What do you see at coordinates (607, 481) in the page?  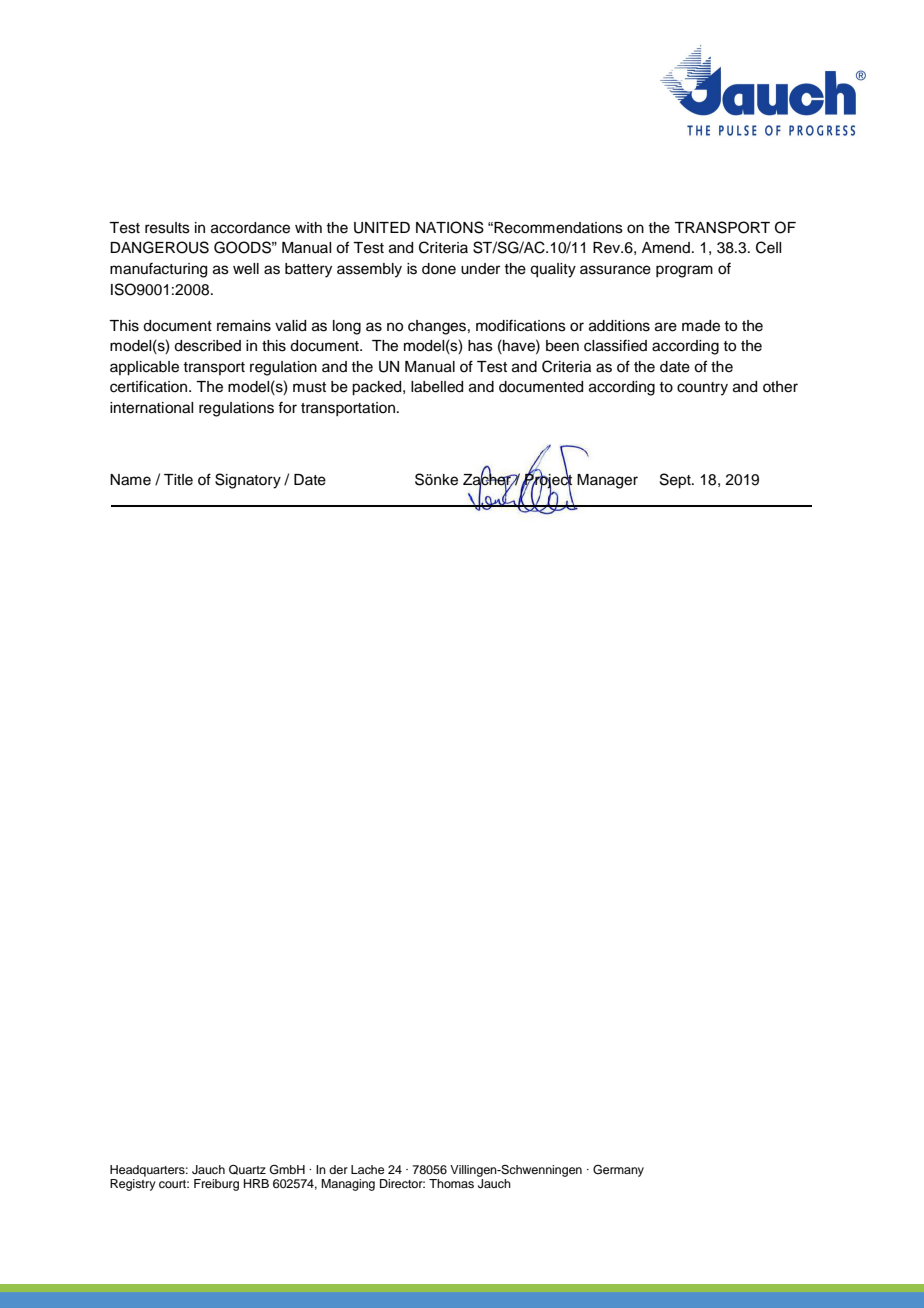 I see `Manager` at bounding box center [607, 481].
